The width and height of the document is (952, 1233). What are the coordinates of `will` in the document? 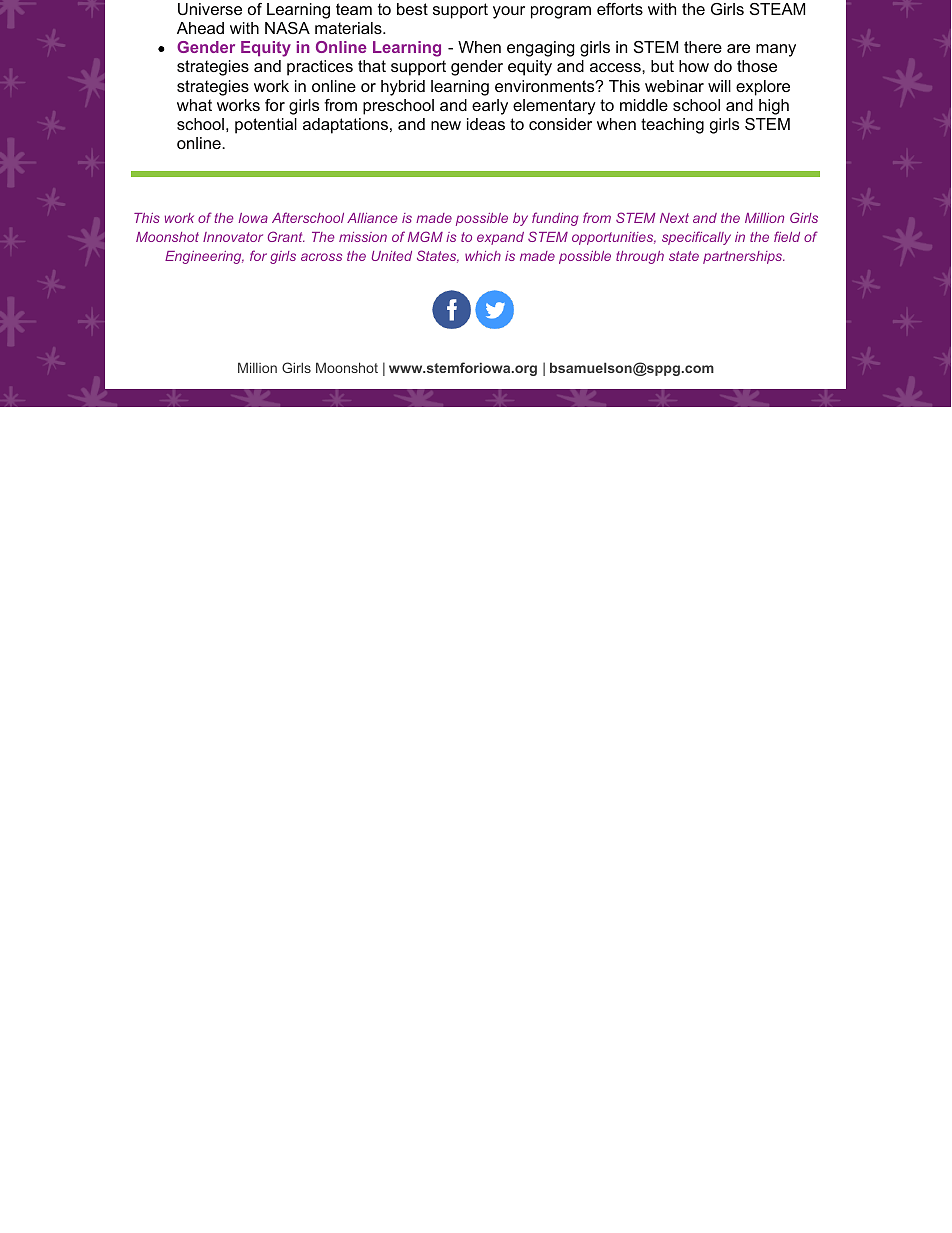 It's located at (719, 86).
